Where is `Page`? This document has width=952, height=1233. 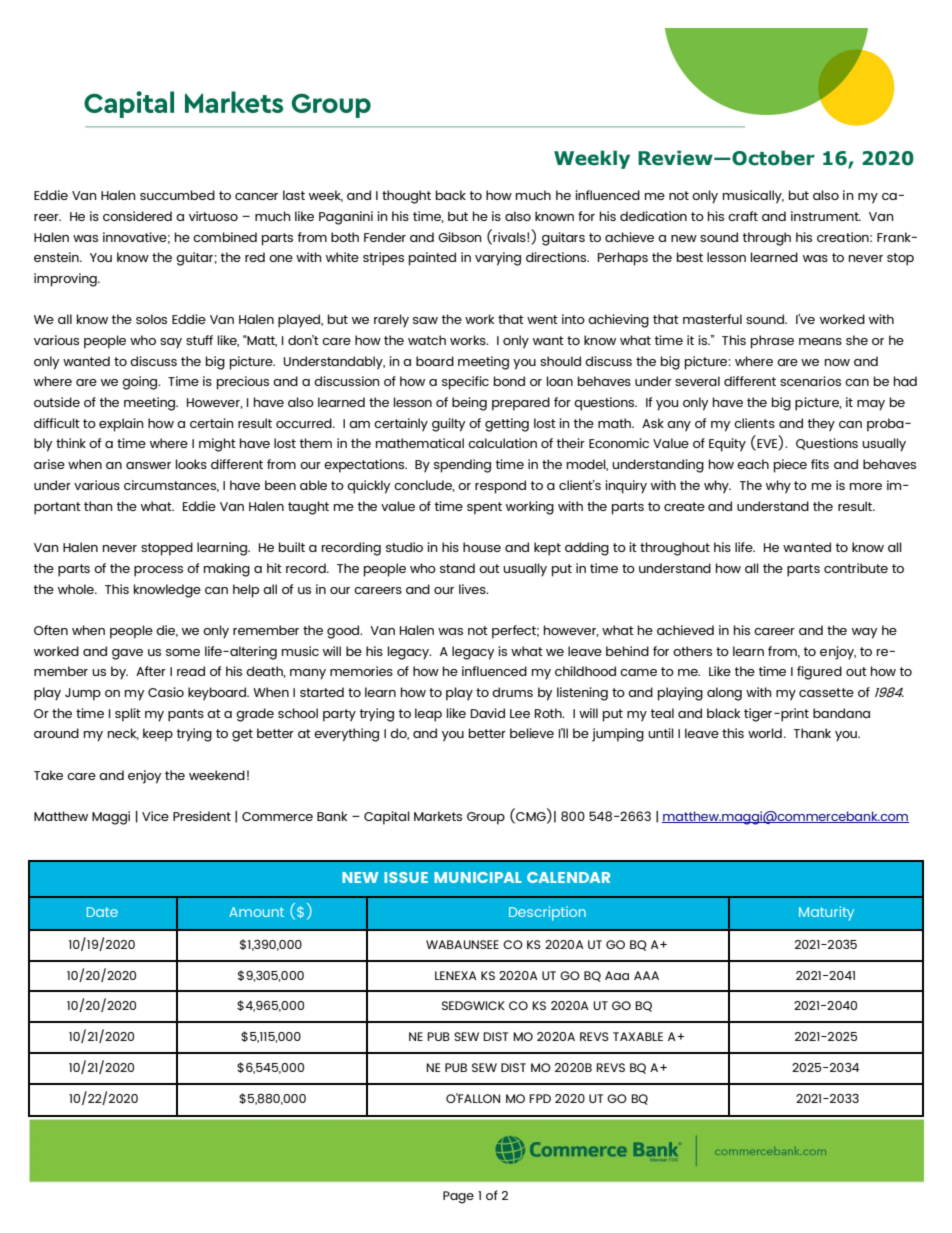
Page is located at coordinates (458, 1197).
